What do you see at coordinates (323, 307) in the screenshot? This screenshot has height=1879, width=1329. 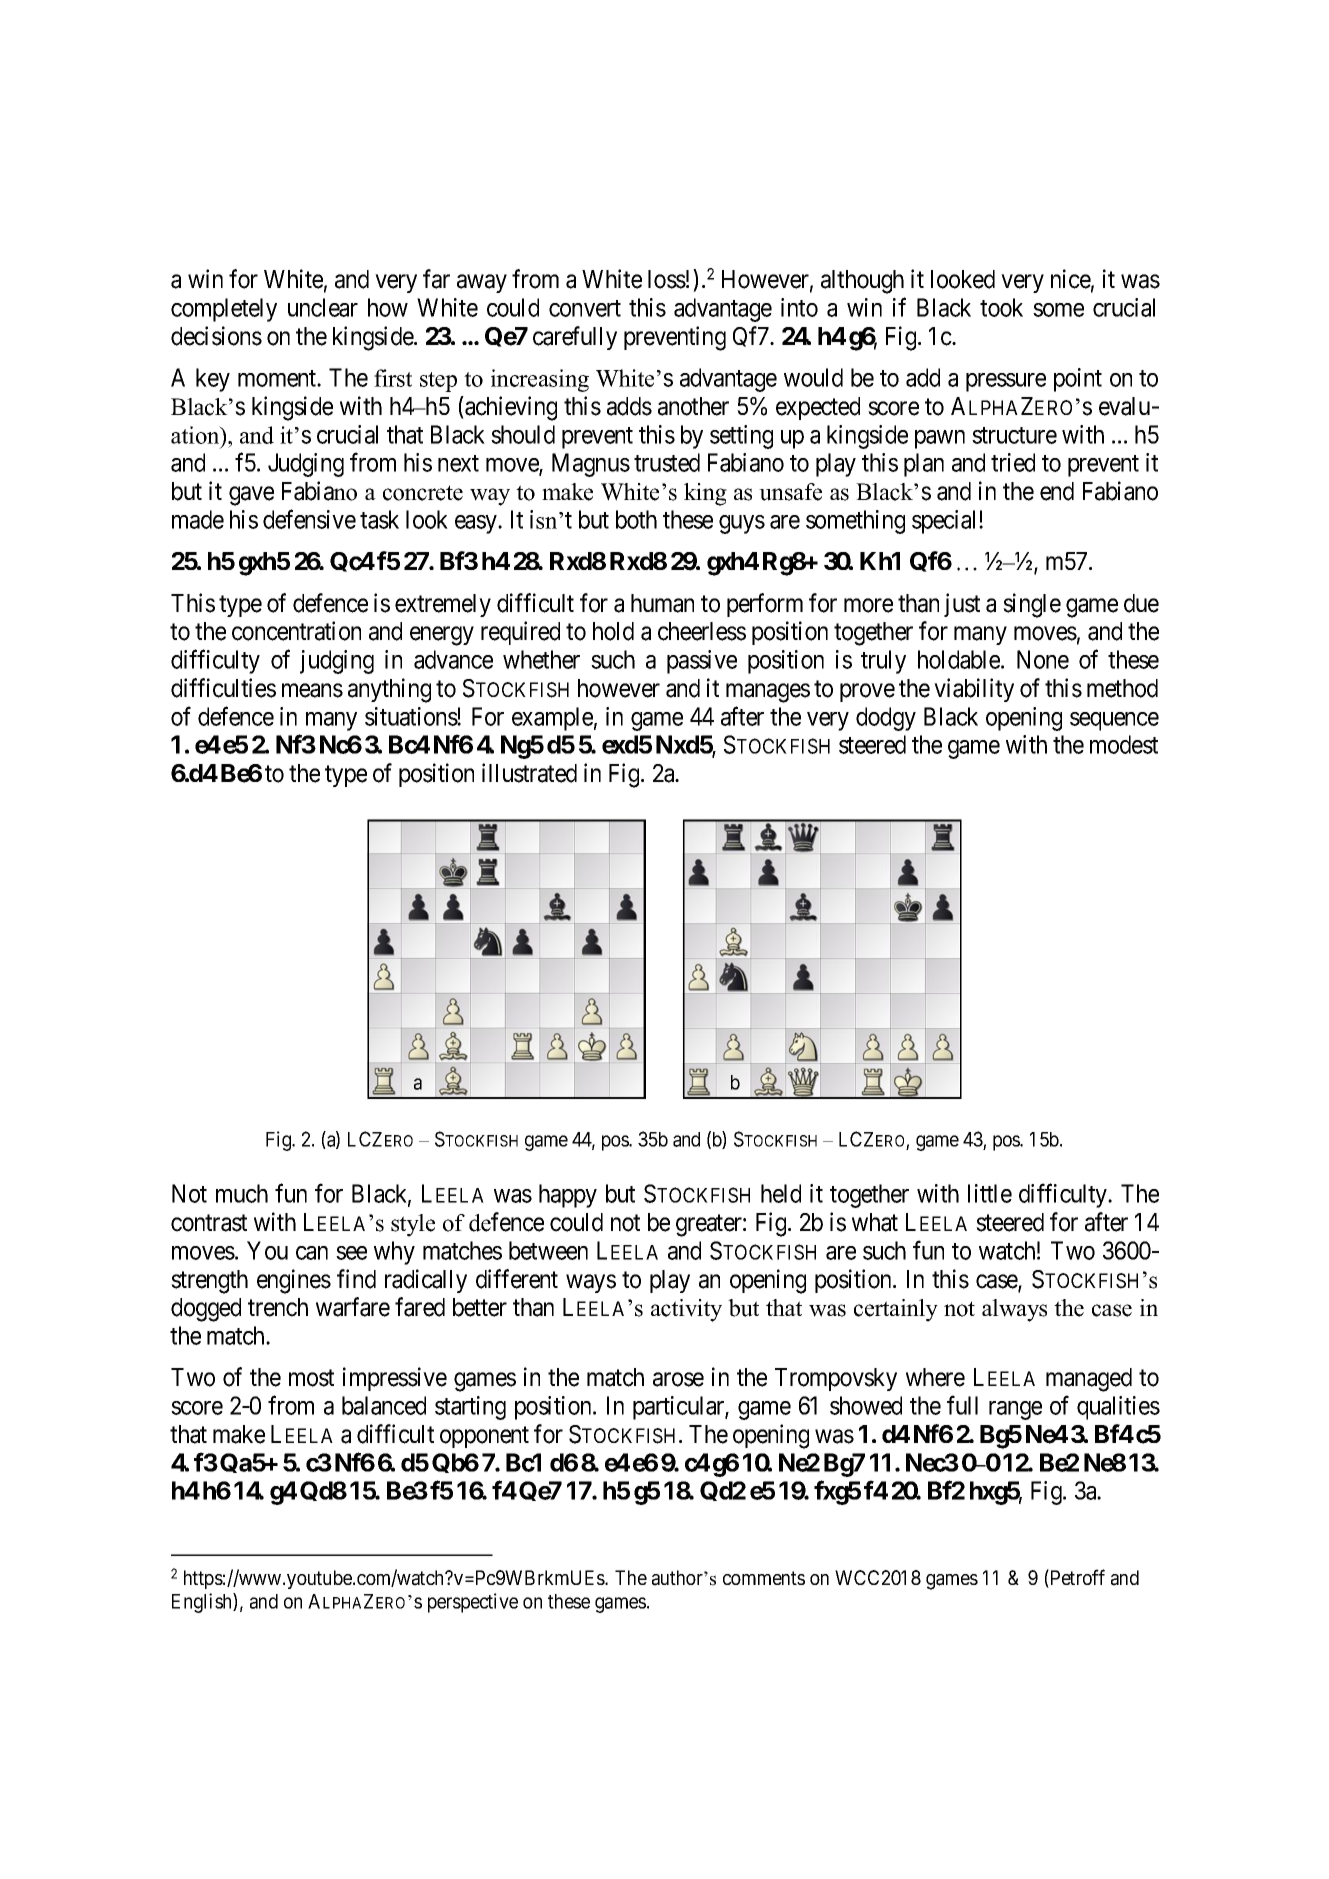 I see `unclear` at bounding box center [323, 307].
